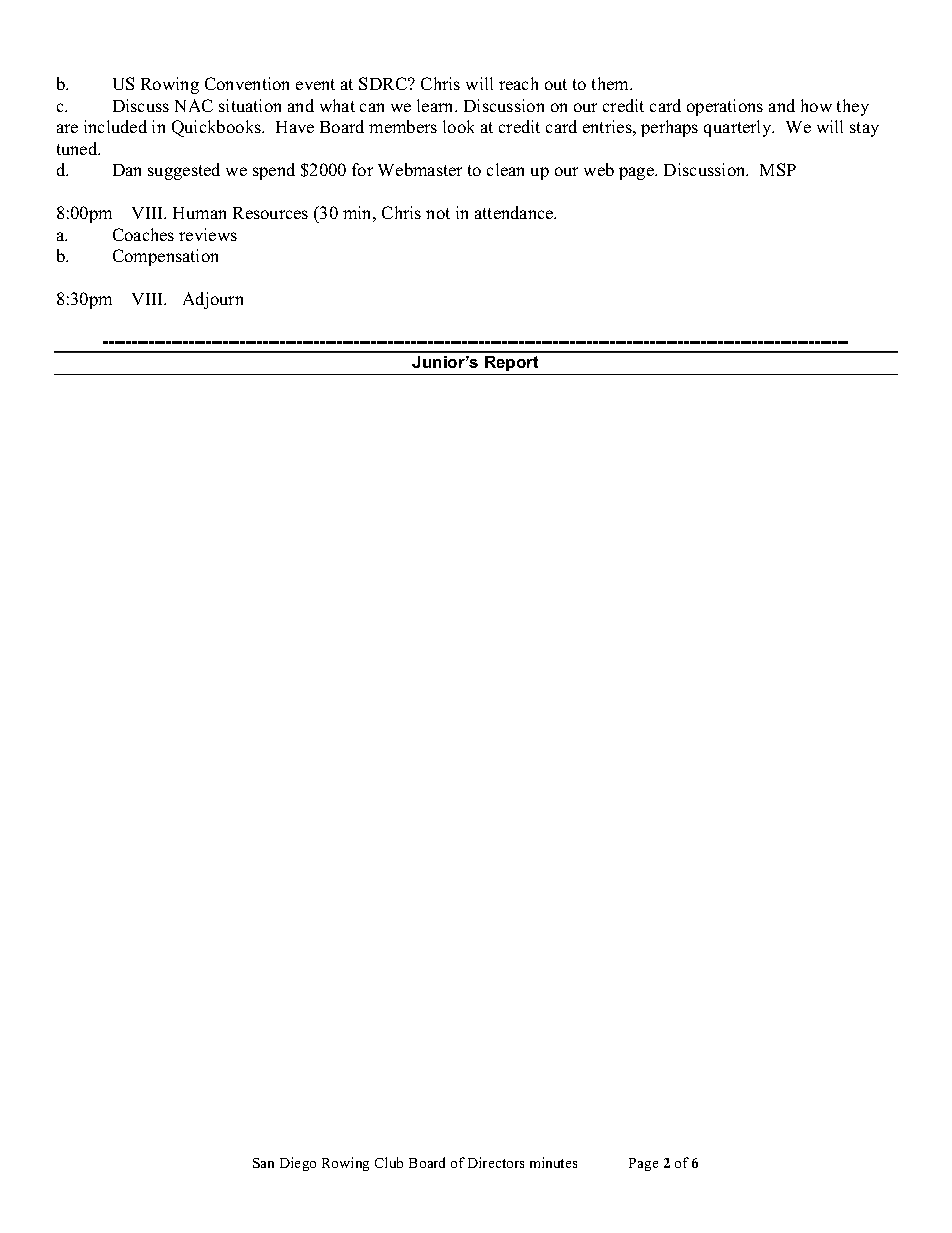  Describe the element at coordinates (778, 169) in the screenshot. I see `MSP` at that location.
